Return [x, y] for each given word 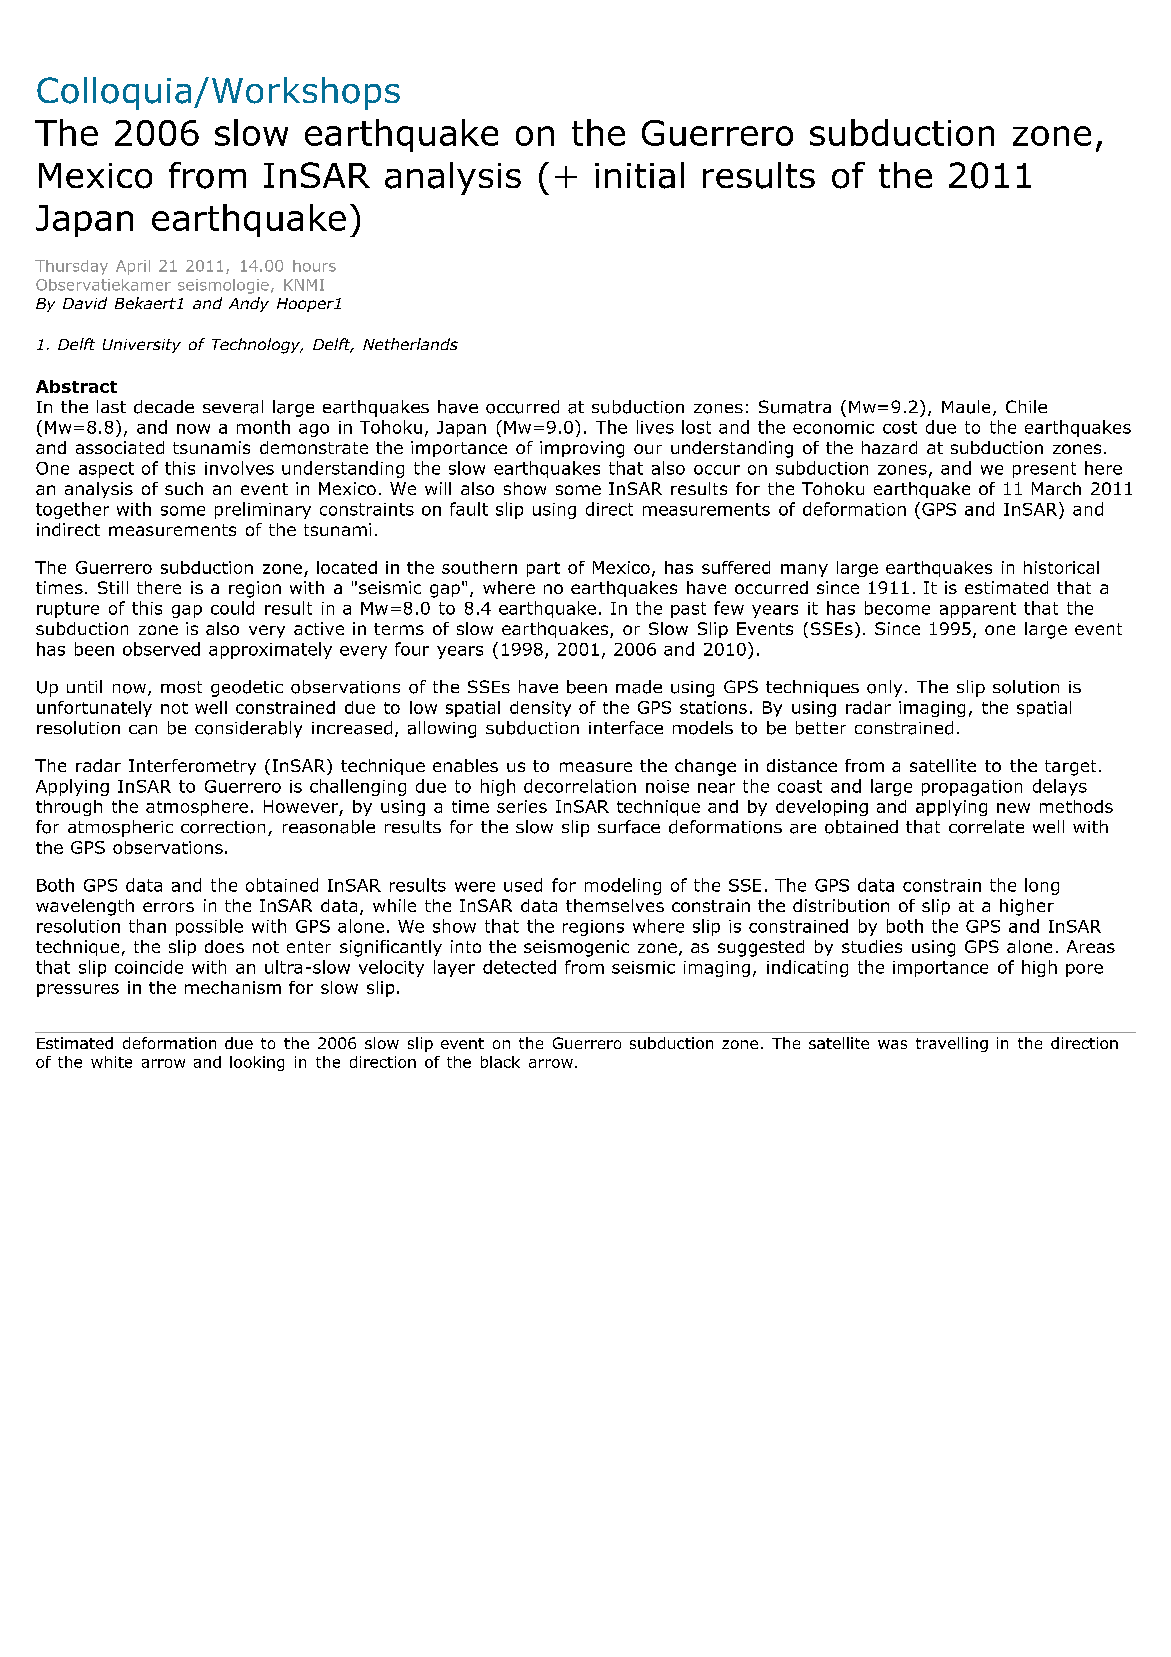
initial [639, 175]
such [184, 488]
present [1044, 470]
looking [257, 1063]
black [500, 1062]
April [133, 267]
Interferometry [192, 767]
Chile [1026, 406]
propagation [972, 788]
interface [626, 728]
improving [582, 449]
